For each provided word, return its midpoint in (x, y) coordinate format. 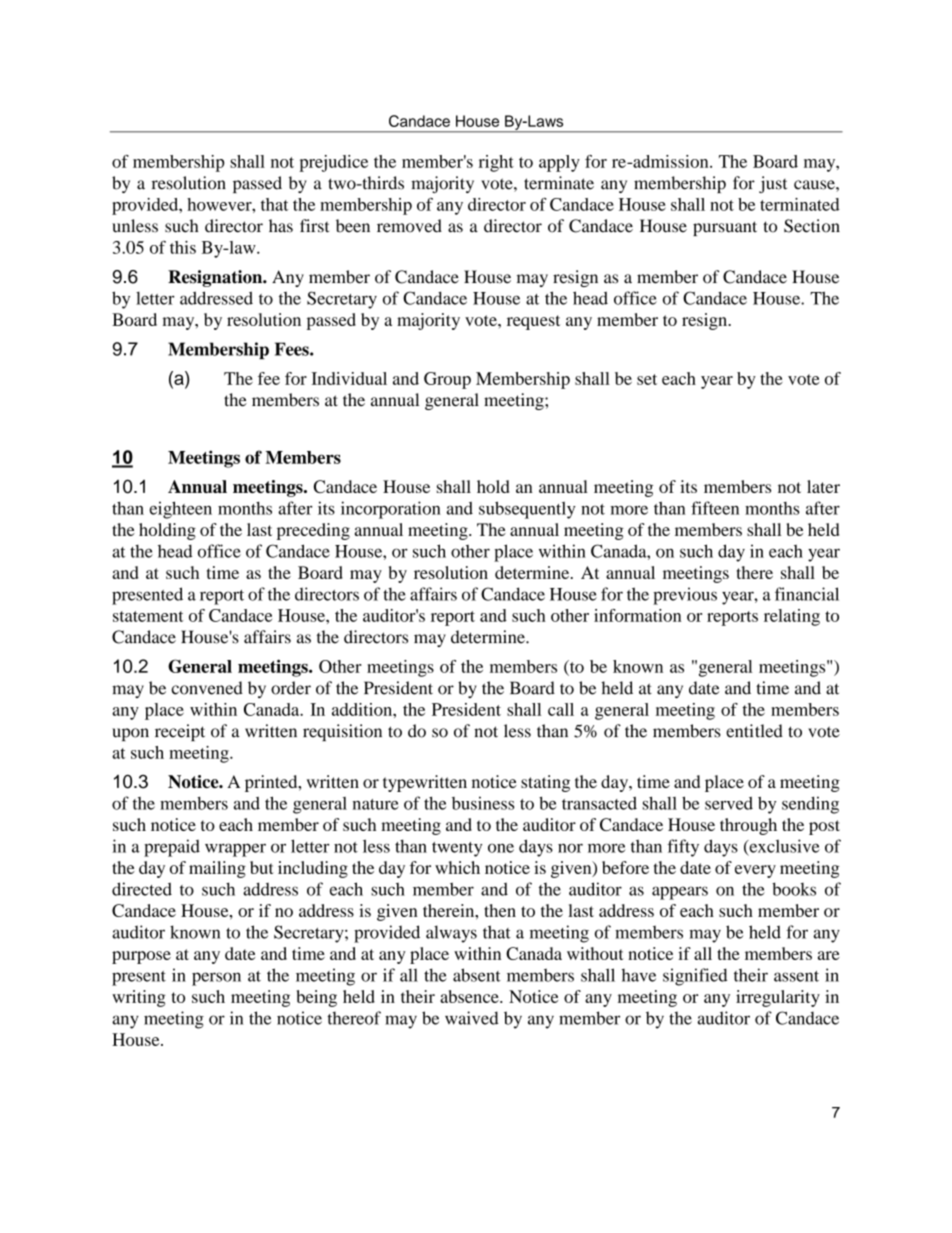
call (561, 709)
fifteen (715, 508)
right (496, 163)
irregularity (778, 998)
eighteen (181, 510)
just (773, 184)
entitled (754, 731)
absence (470, 996)
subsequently (527, 510)
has (281, 226)
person (216, 979)
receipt (180, 732)
